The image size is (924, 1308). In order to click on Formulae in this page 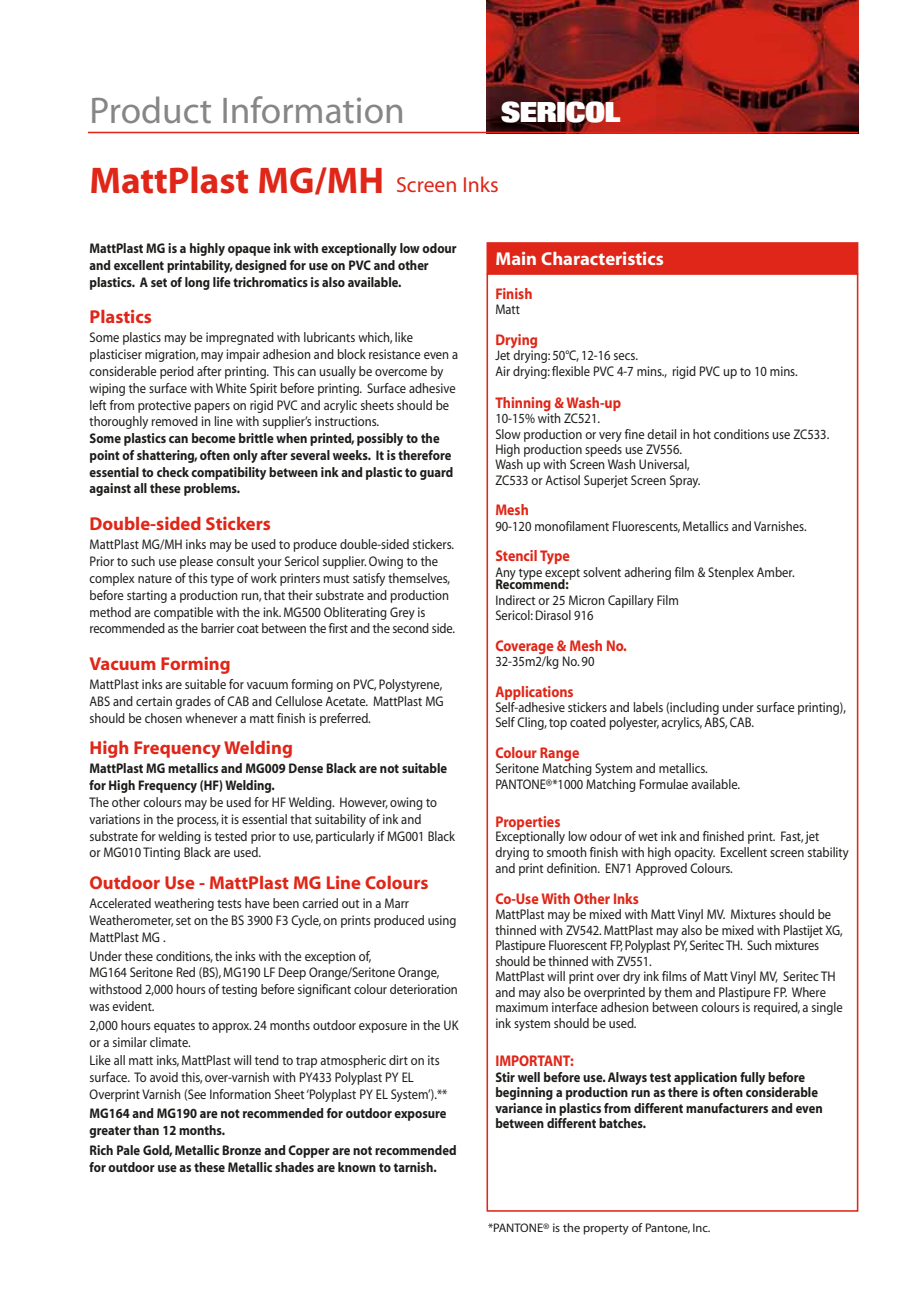, I will do `click(664, 784)`.
